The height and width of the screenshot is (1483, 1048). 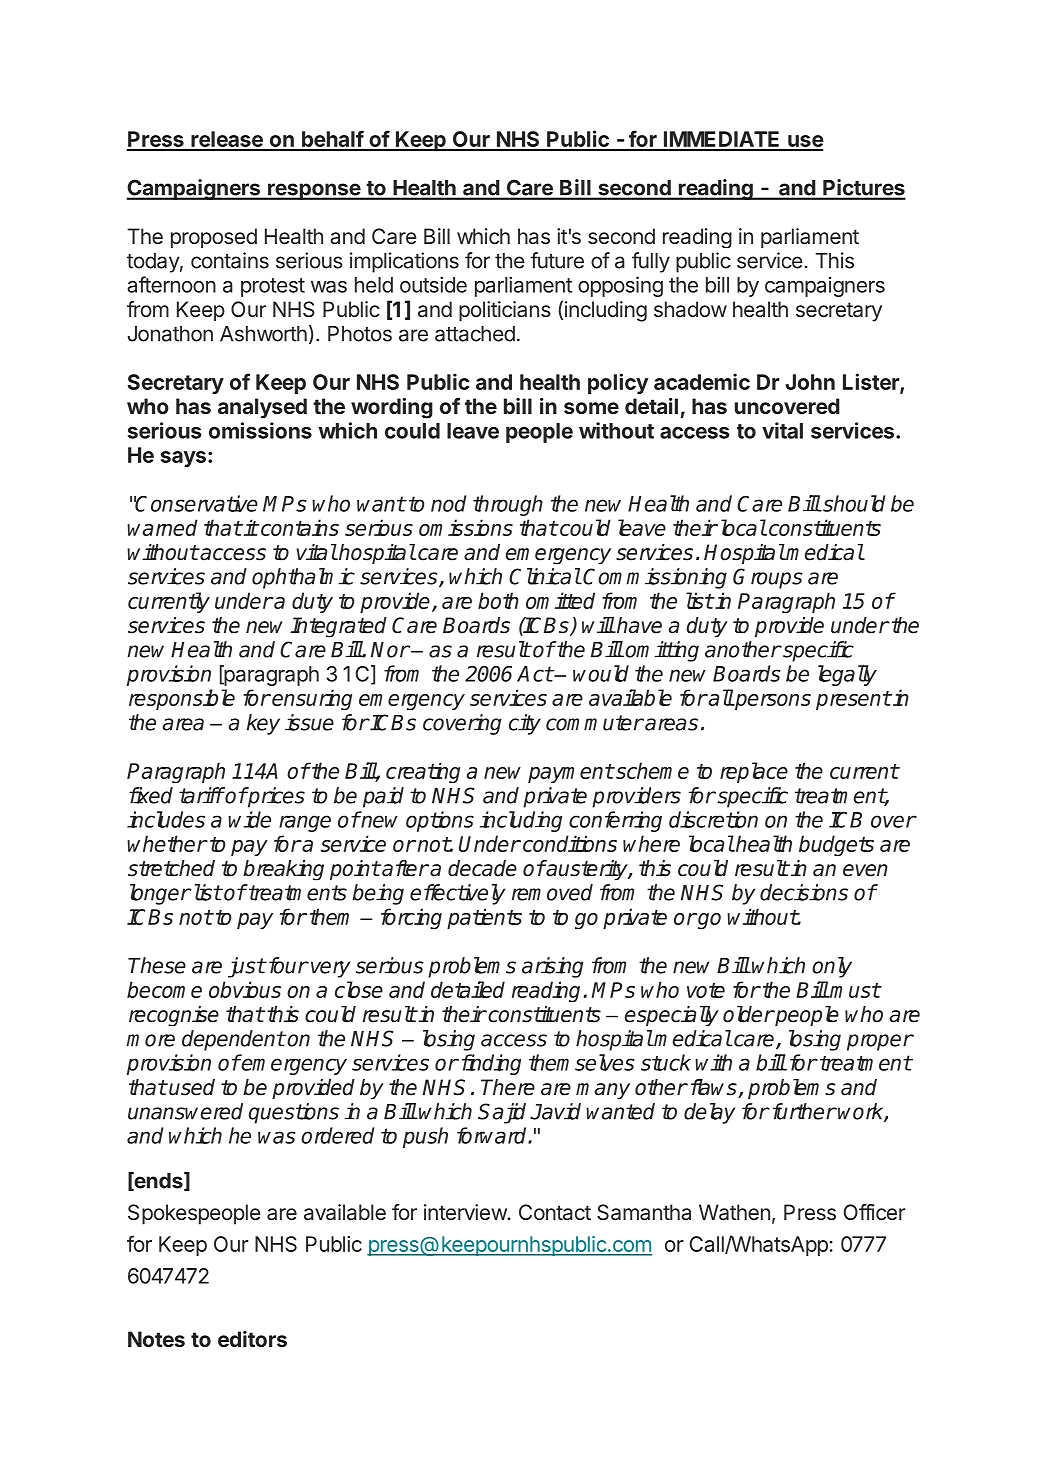 I want to click on future, so click(x=557, y=260).
